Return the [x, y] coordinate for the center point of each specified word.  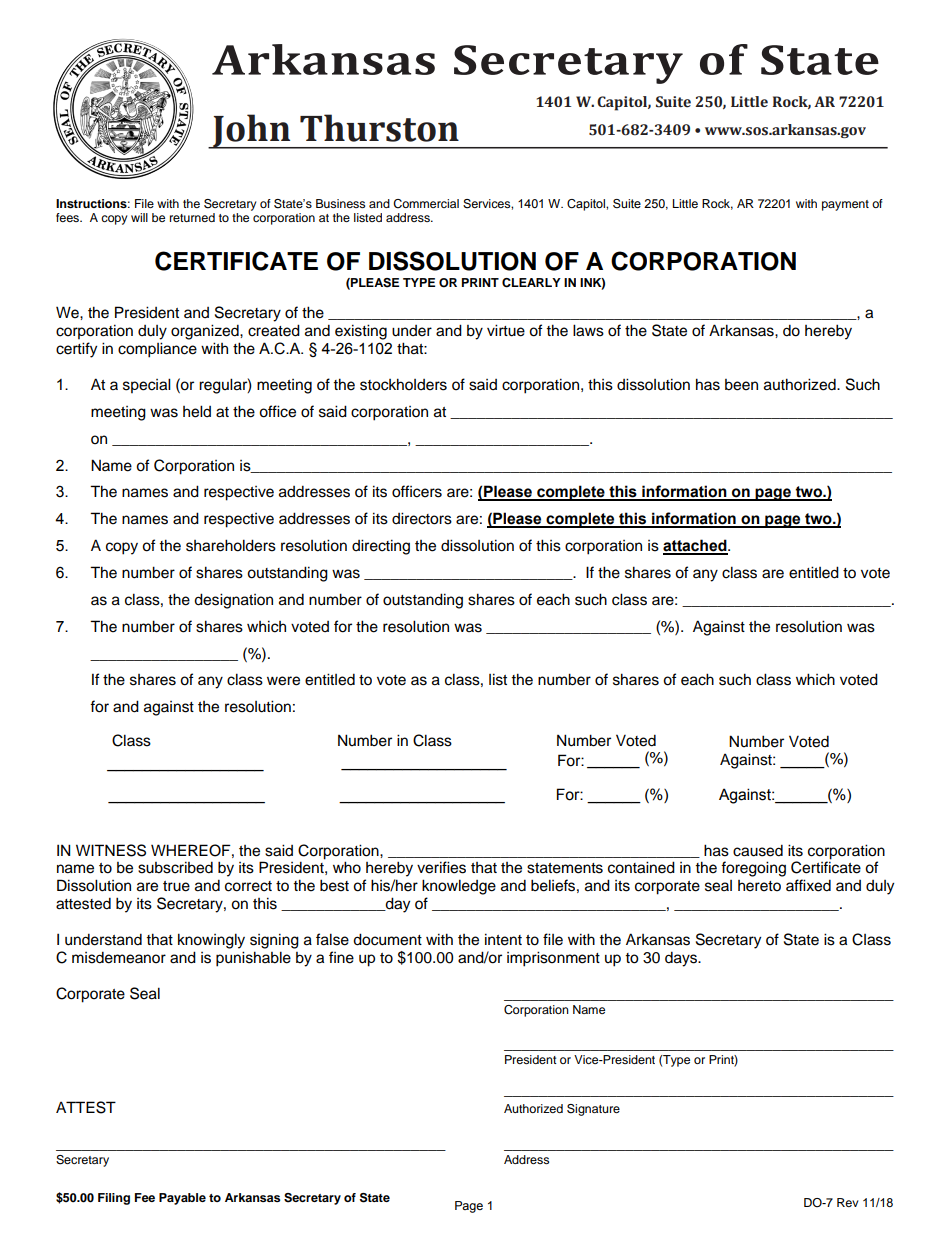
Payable [182, 1199]
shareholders [231, 545]
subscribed [175, 867]
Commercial [426, 204]
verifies [441, 867]
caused [758, 850]
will [139, 217]
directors [422, 518]
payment [845, 205]
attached [696, 546]
